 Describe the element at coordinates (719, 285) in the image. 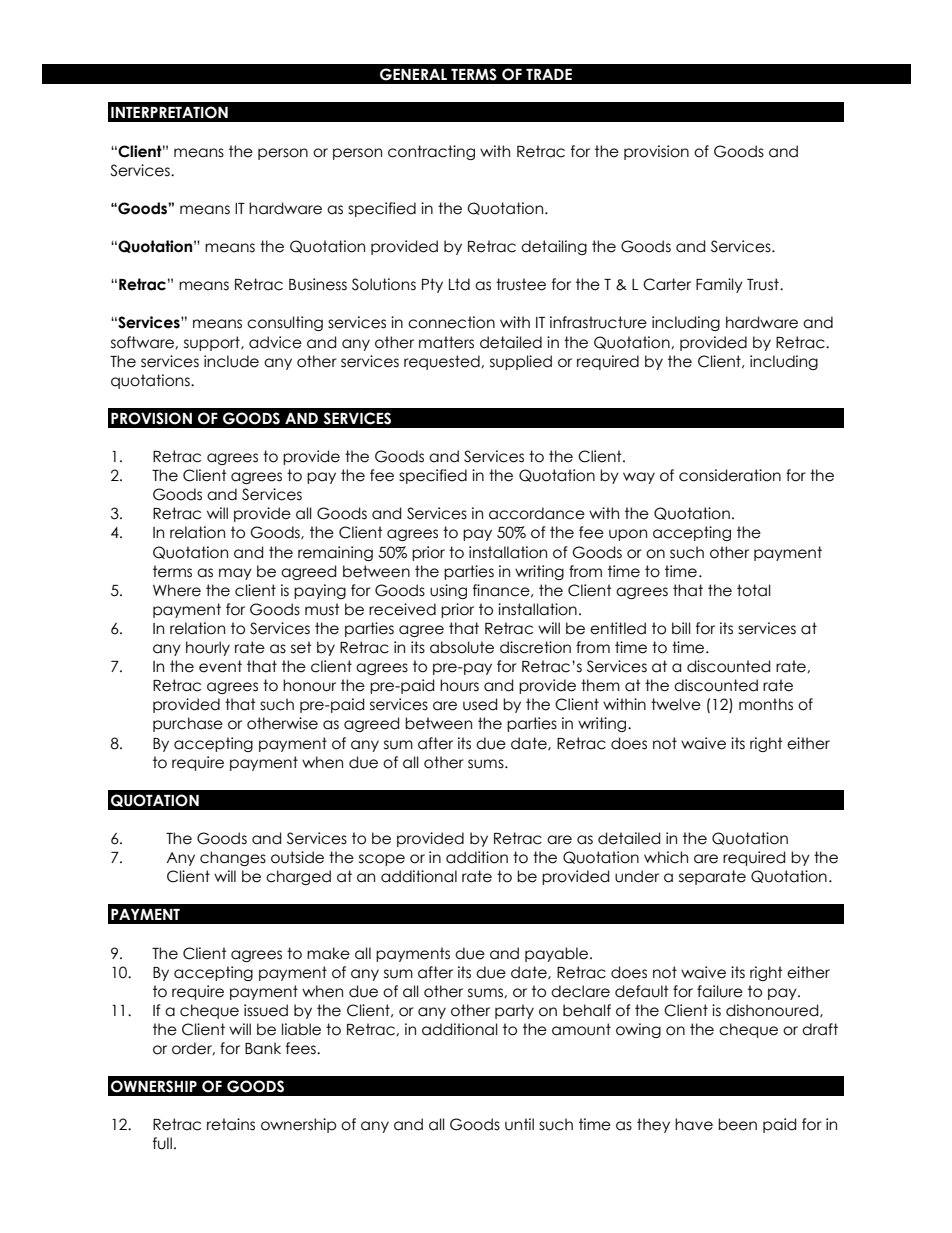

I see `Family` at that location.
